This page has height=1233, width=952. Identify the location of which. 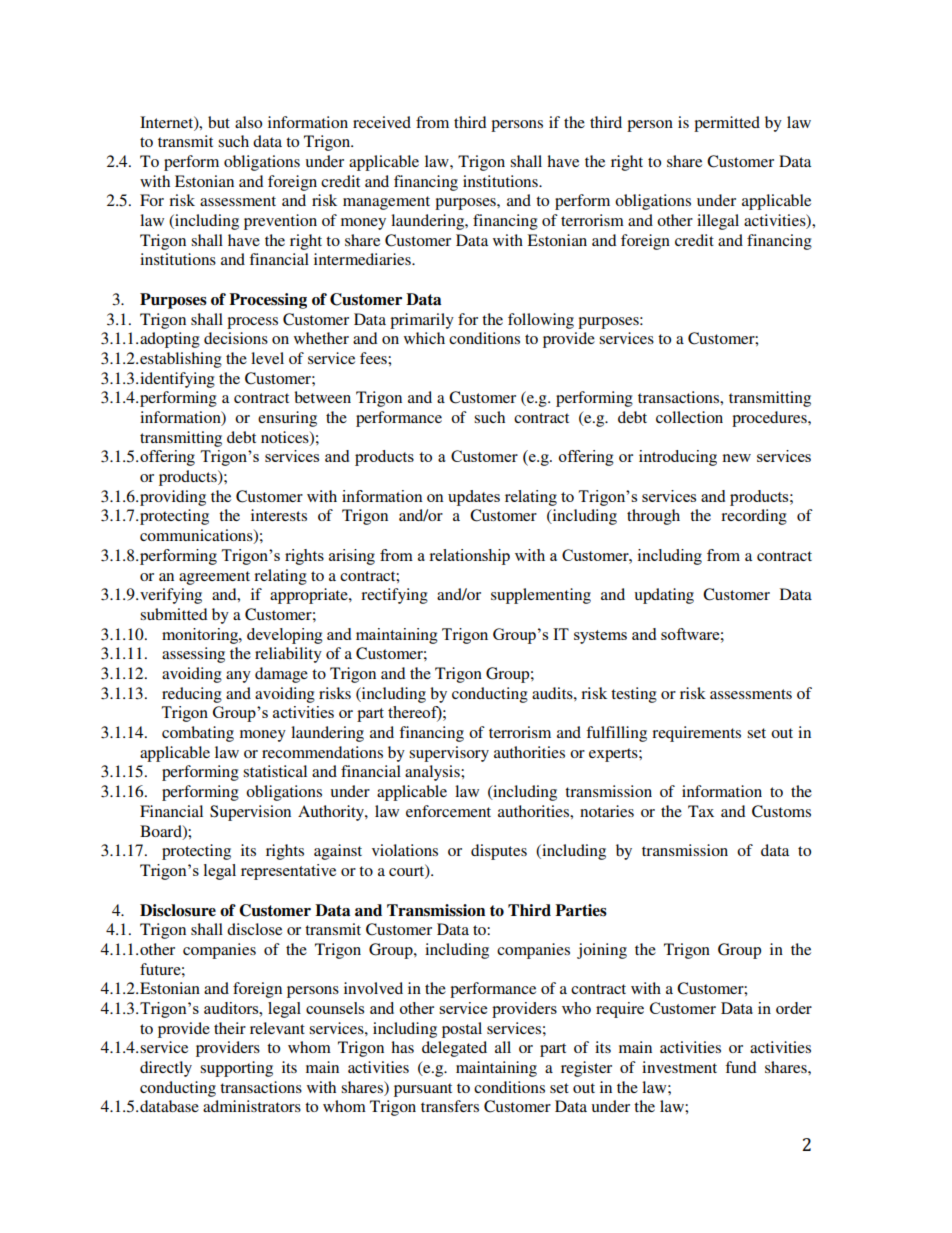
(424, 338).
